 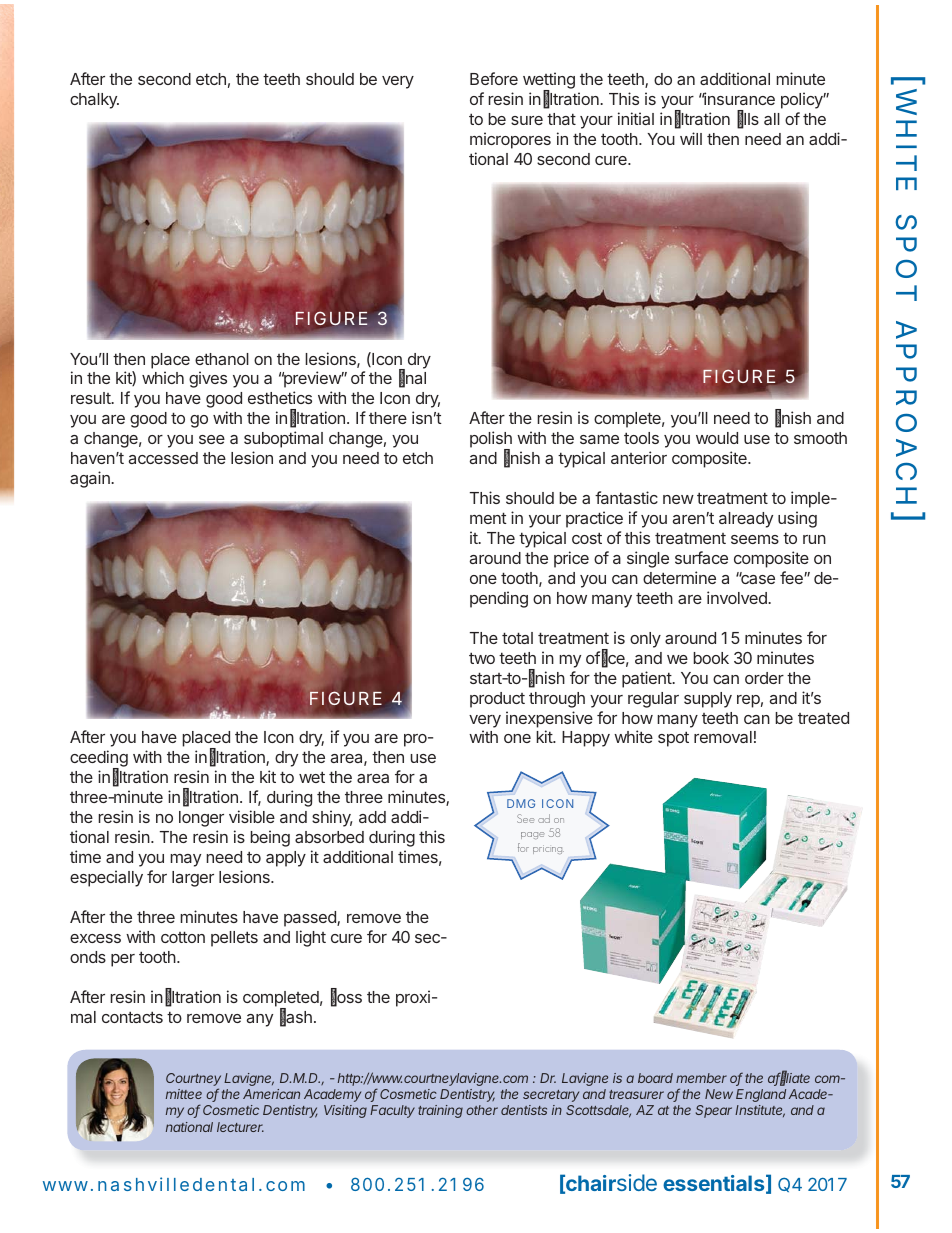 What do you see at coordinates (440, 1111) in the screenshot?
I see `training` at bounding box center [440, 1111].
